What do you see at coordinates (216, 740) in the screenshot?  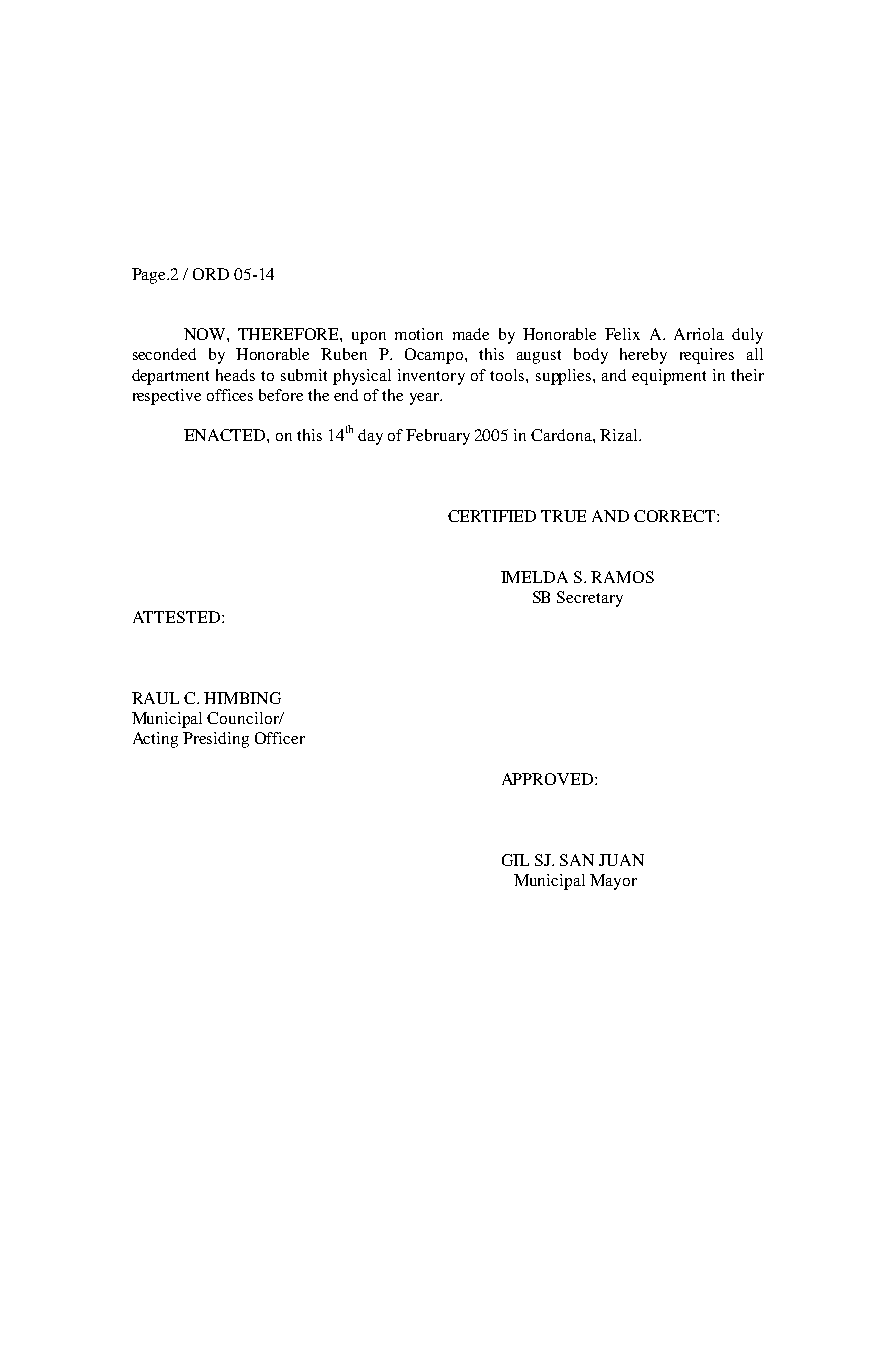 I see `Presiding` at bounding box center [216, 740].
